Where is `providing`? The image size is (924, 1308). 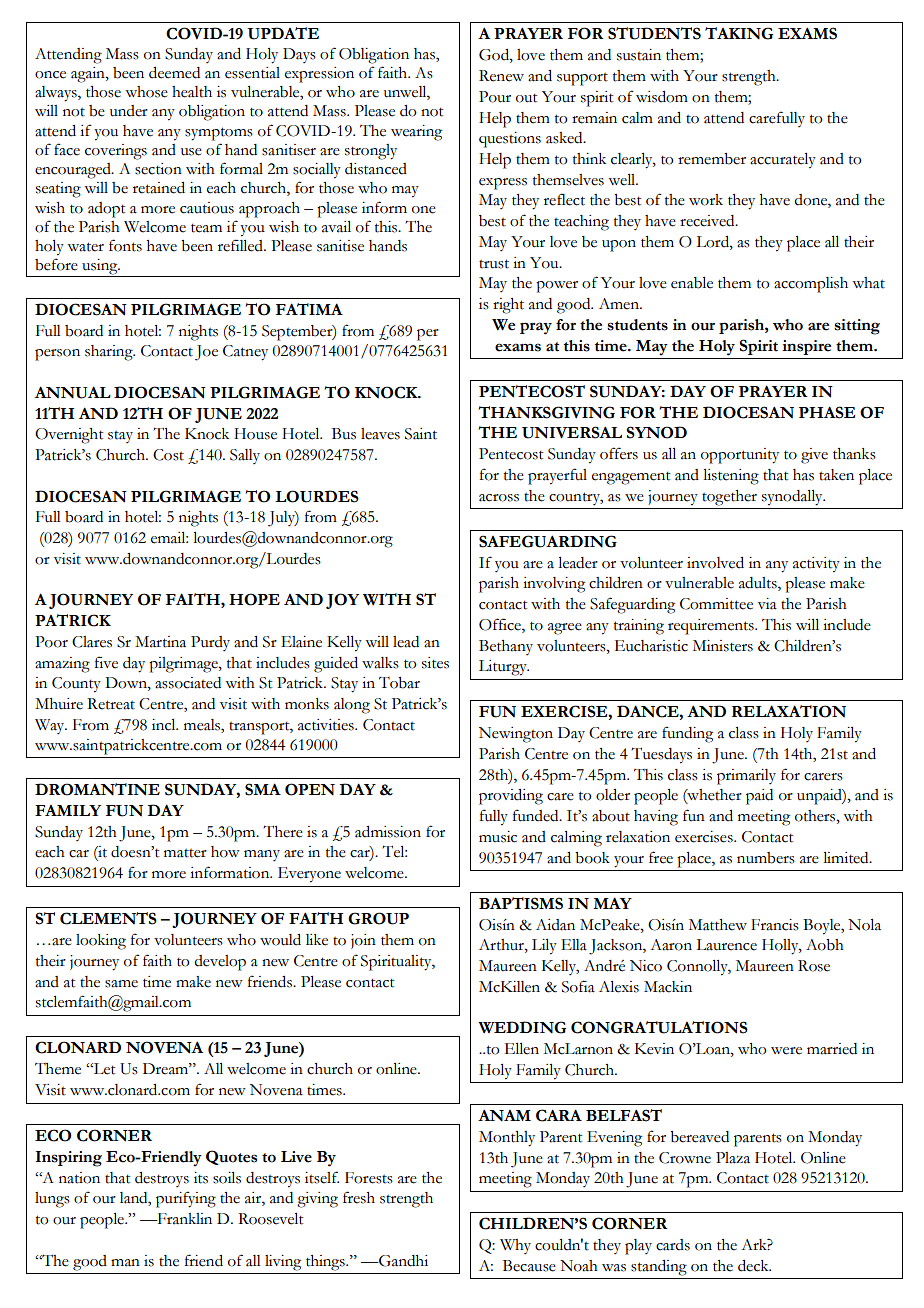
providing is located at coordinates (511, 797).
